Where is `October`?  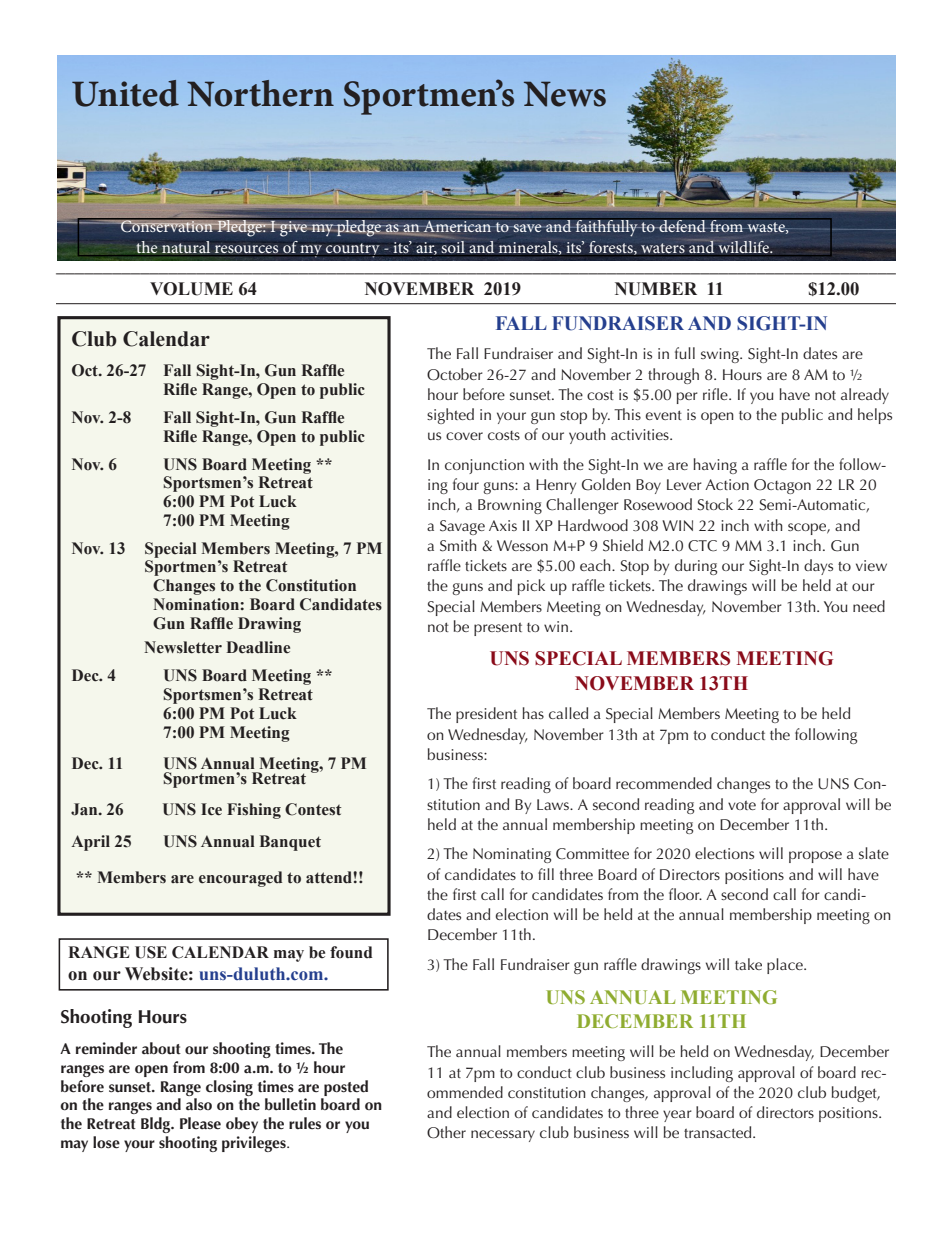 October is located at coordinates (455, 374).
